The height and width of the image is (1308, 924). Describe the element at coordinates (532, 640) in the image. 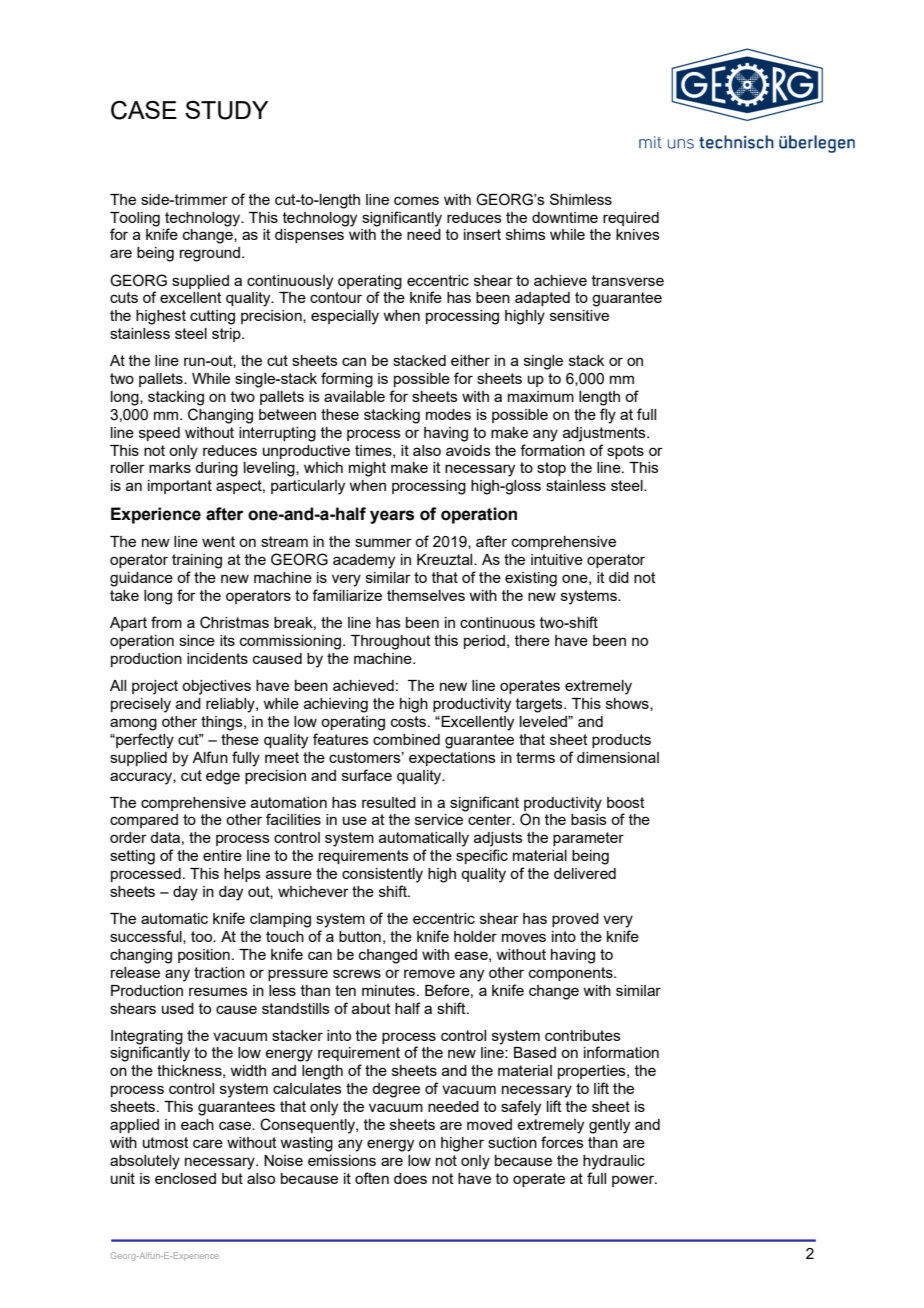

I see `there` at that location.
